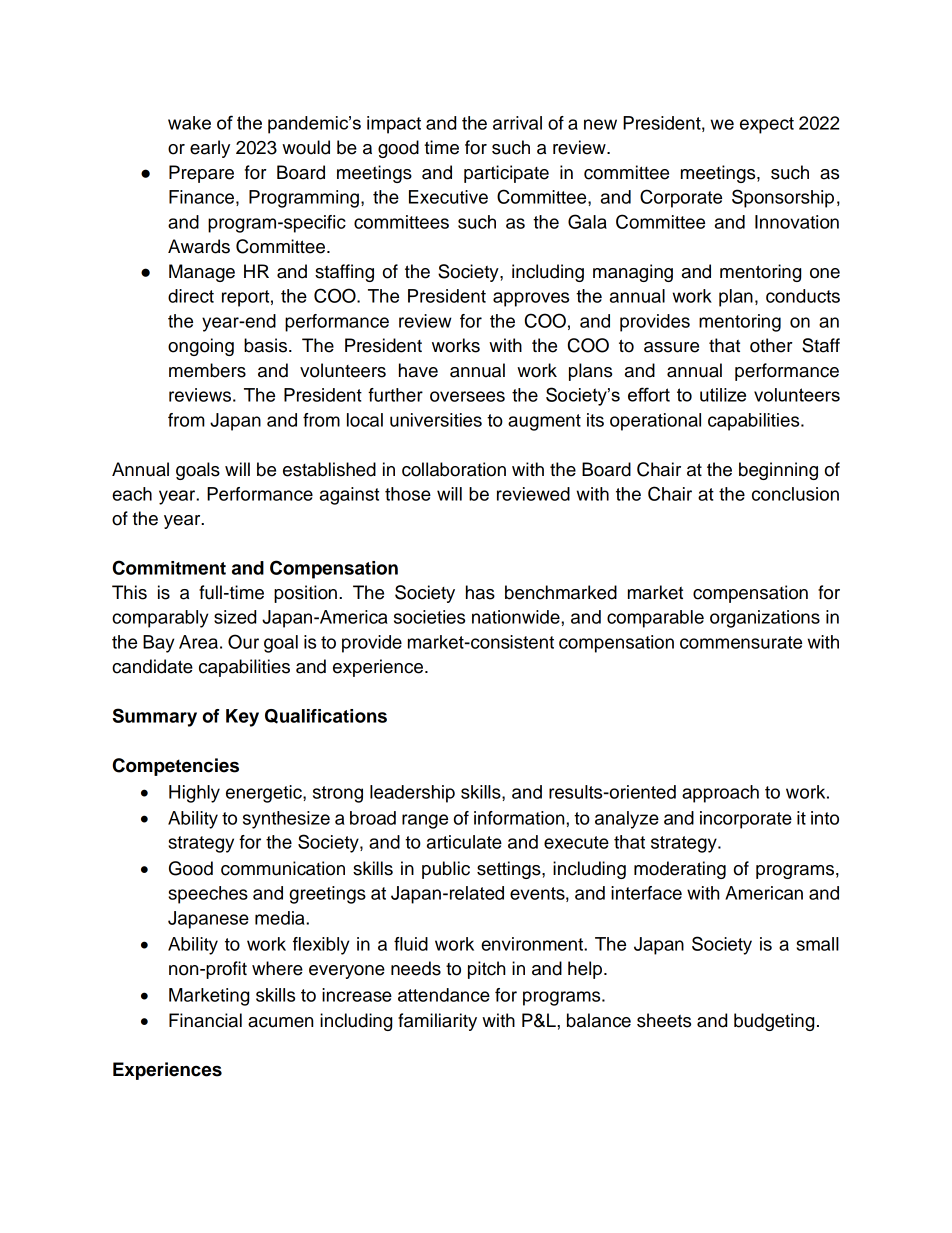 This image has height=1233, width=952. I want to click on Commitment, so click(169, 567).
